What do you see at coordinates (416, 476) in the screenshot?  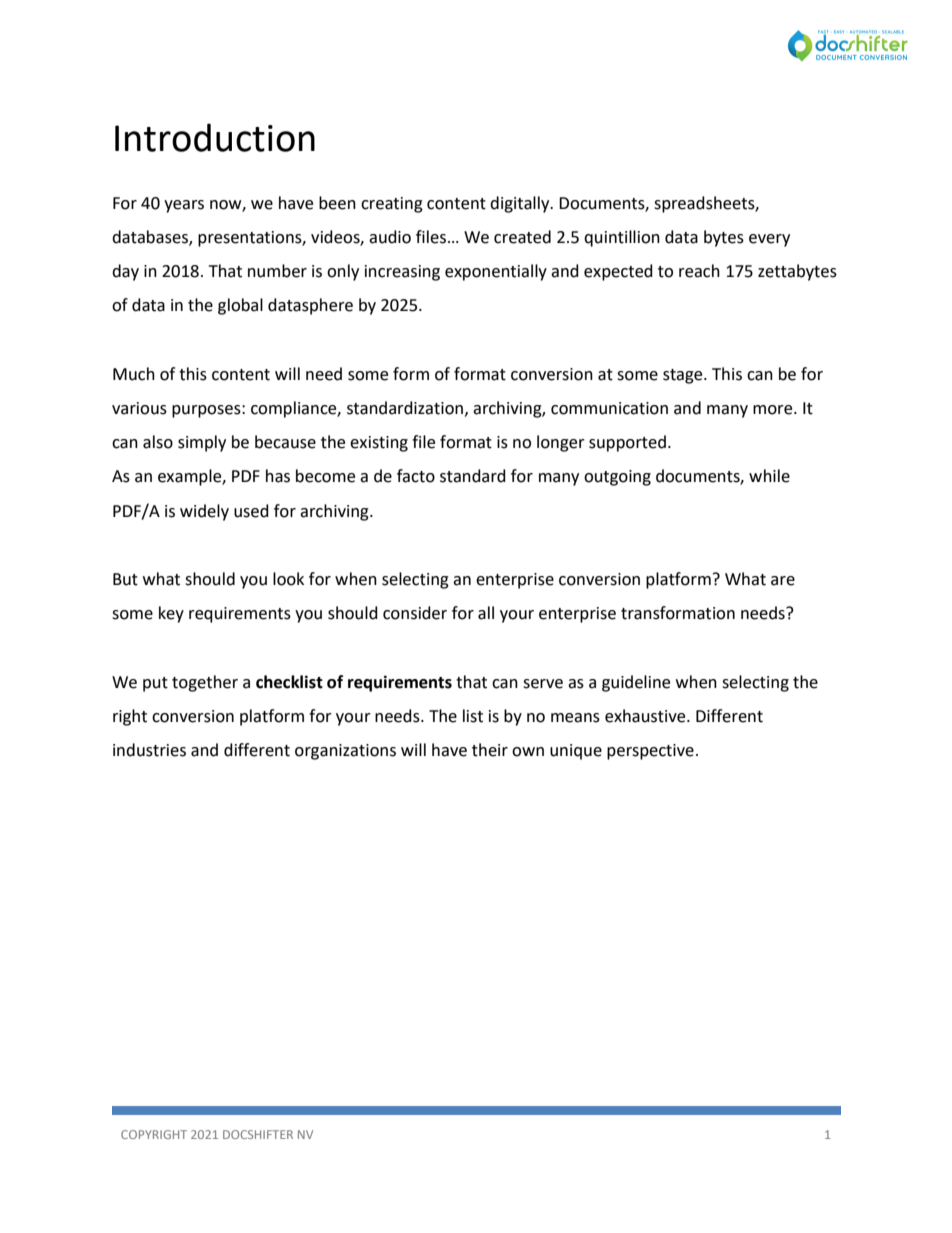 I see `facto` at bounding box center [416, 476].
